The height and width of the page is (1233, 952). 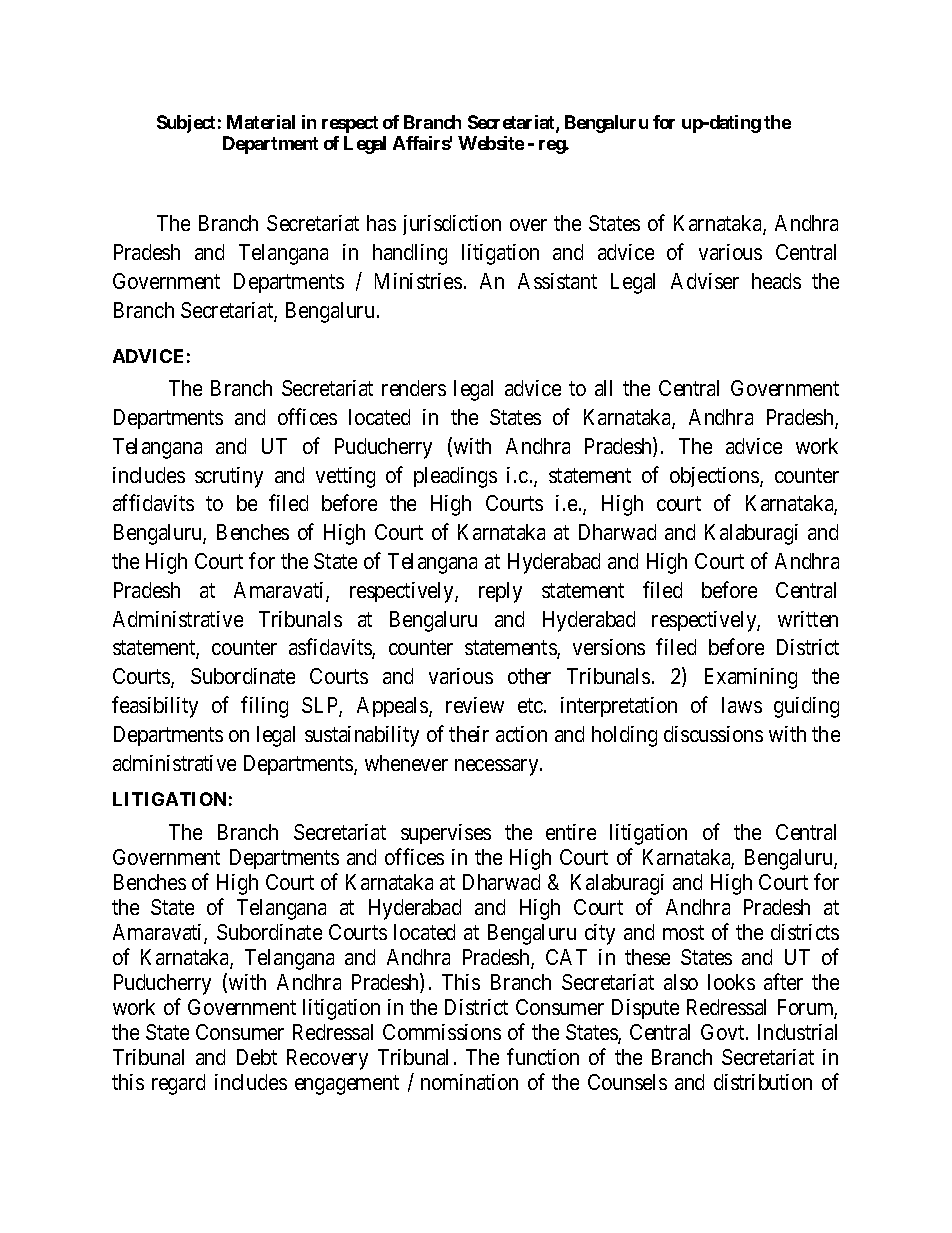 I want to click on written, so click(x=808, y=619).
